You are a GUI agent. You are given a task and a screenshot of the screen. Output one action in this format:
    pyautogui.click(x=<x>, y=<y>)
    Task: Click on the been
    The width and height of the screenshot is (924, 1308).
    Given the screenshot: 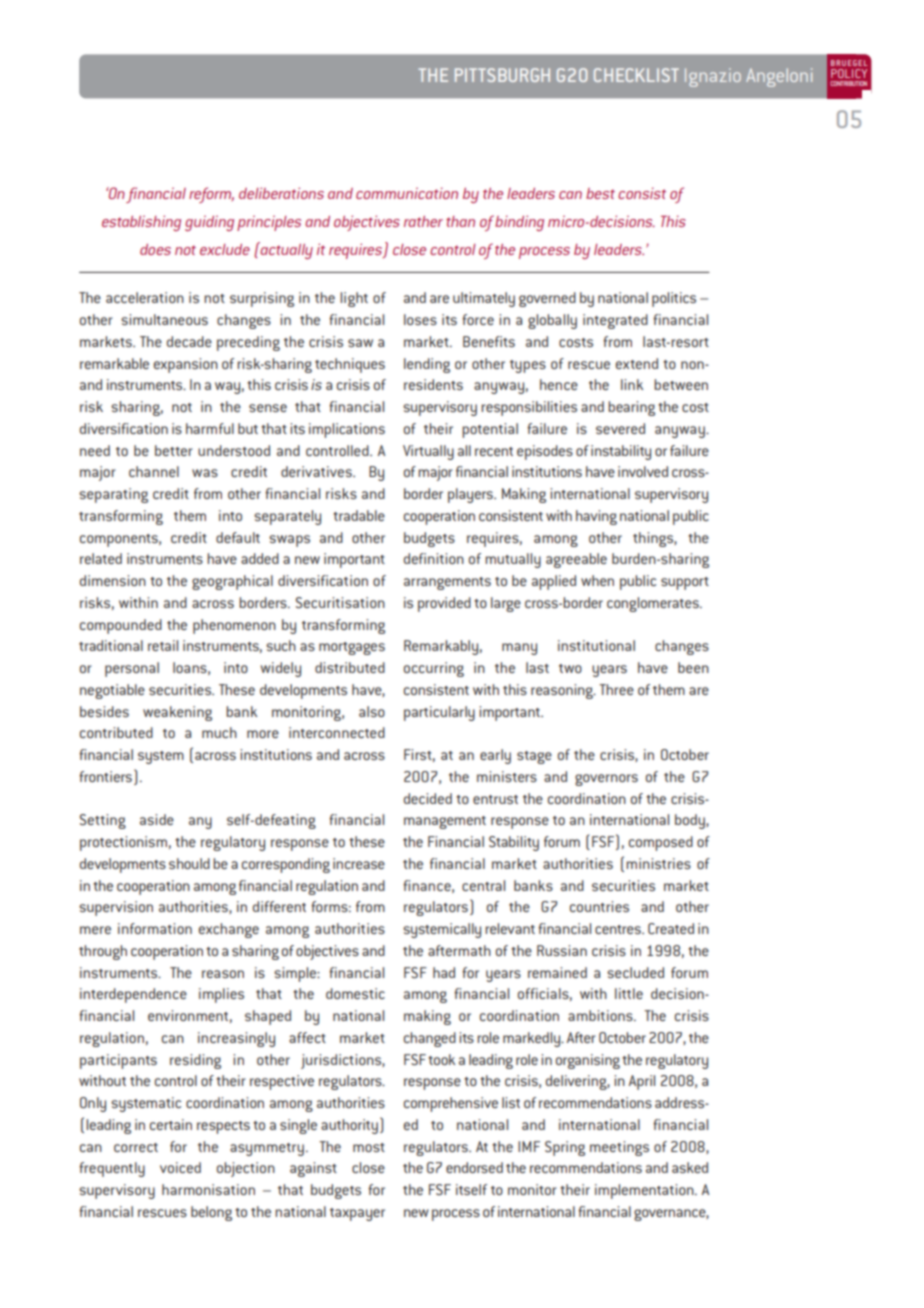 What is the action you would take?
    pyautogui.click(x=693, y=667)
